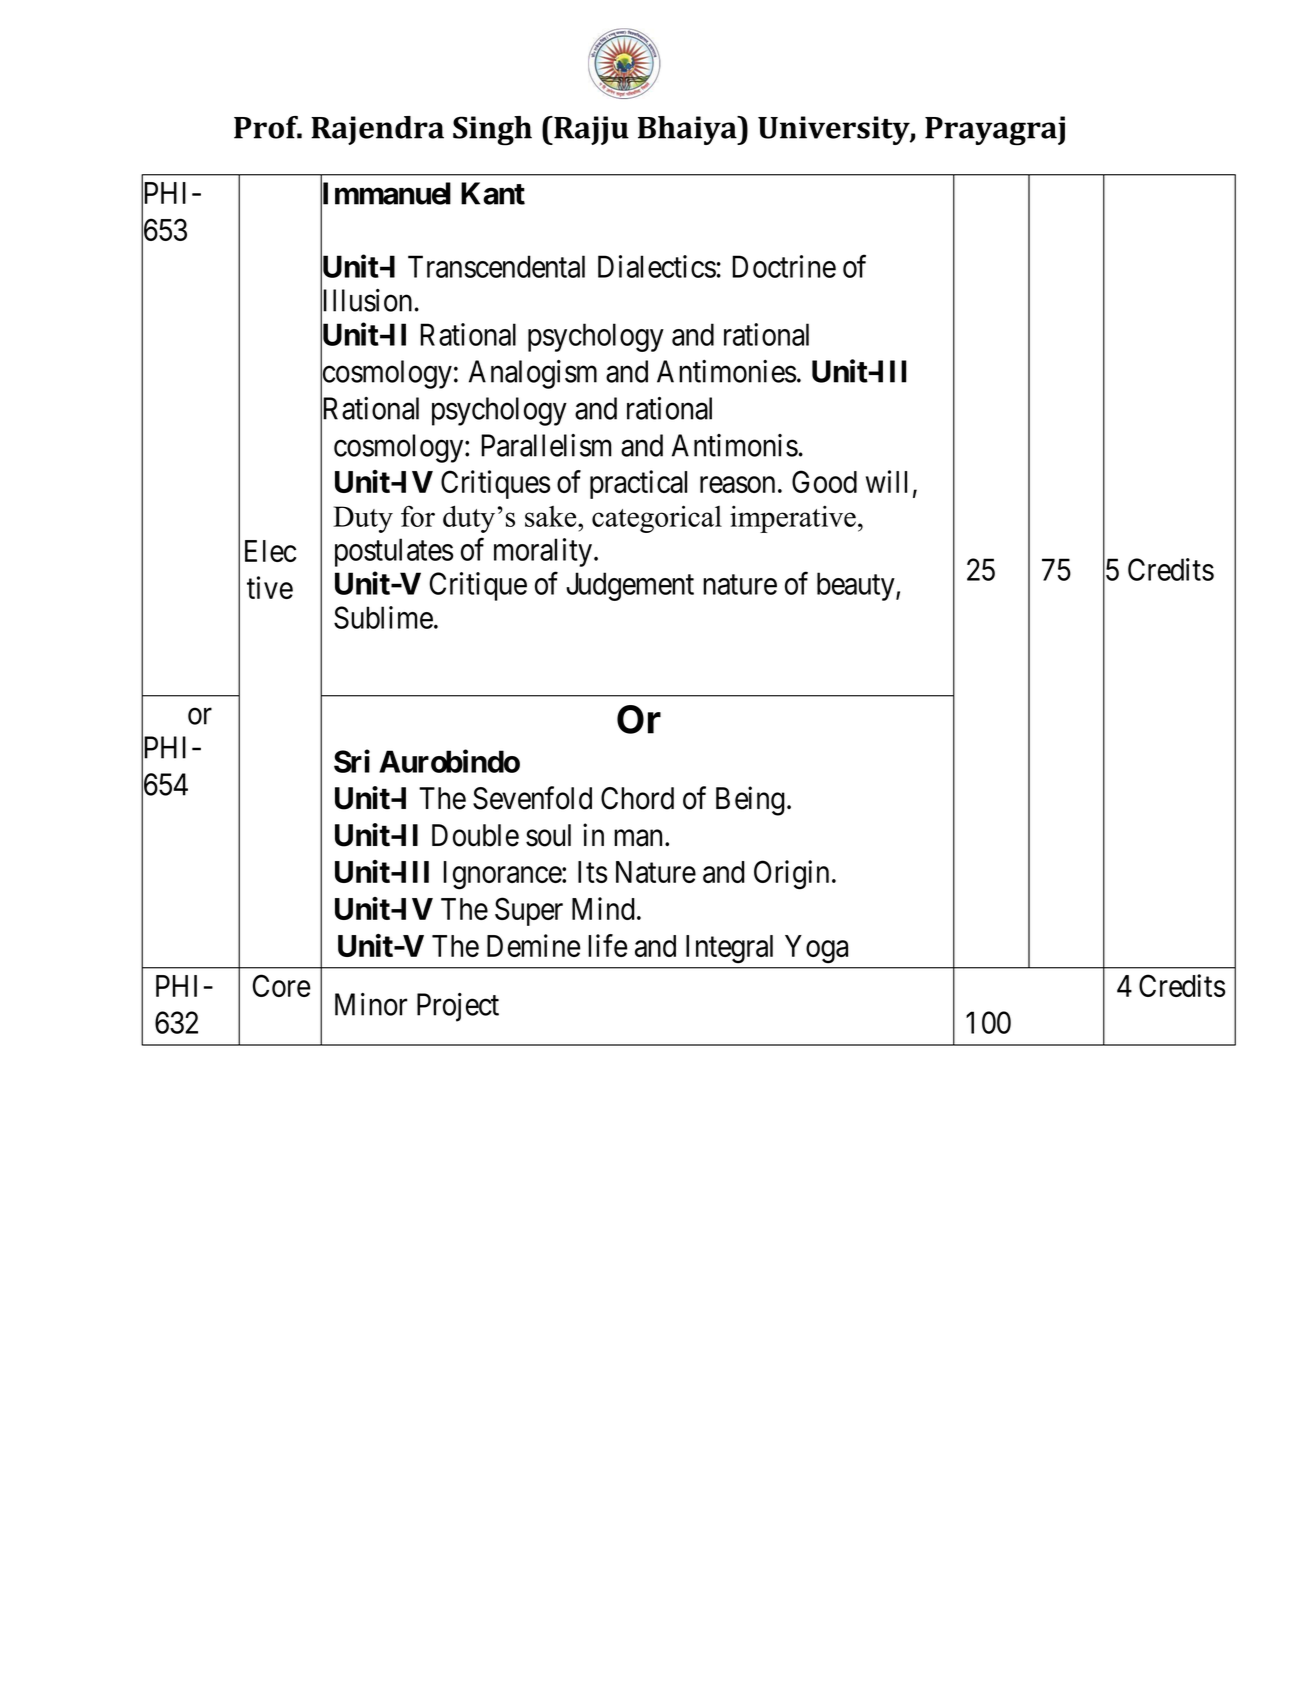 The height and width of the screenshot is (1684, 1301). What do you see at coordinates (630, 586) in the screenshot?
I see `Judgement` at bounding box center [630, 586].
